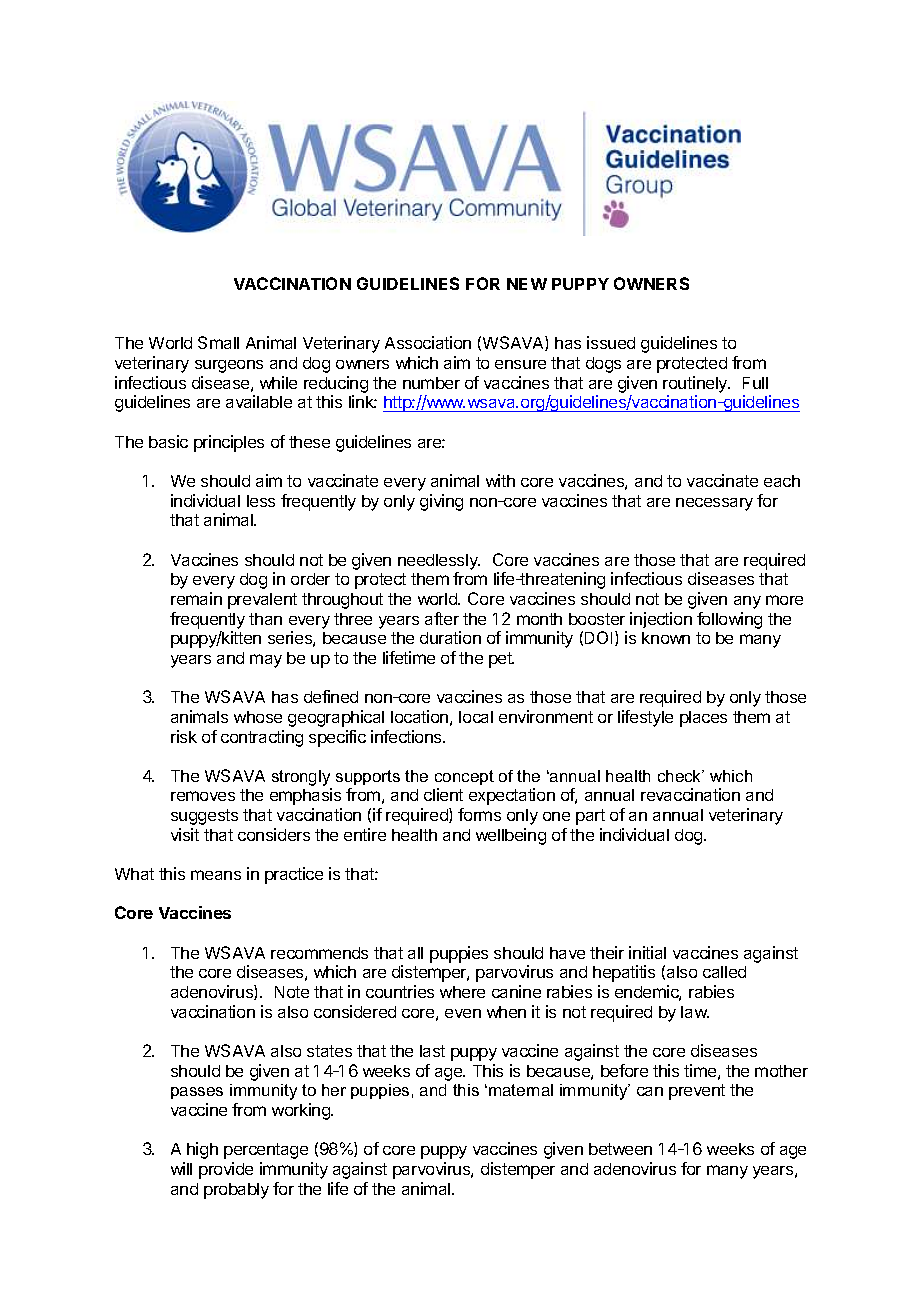  I want to click on Small, so click(218, 342).
